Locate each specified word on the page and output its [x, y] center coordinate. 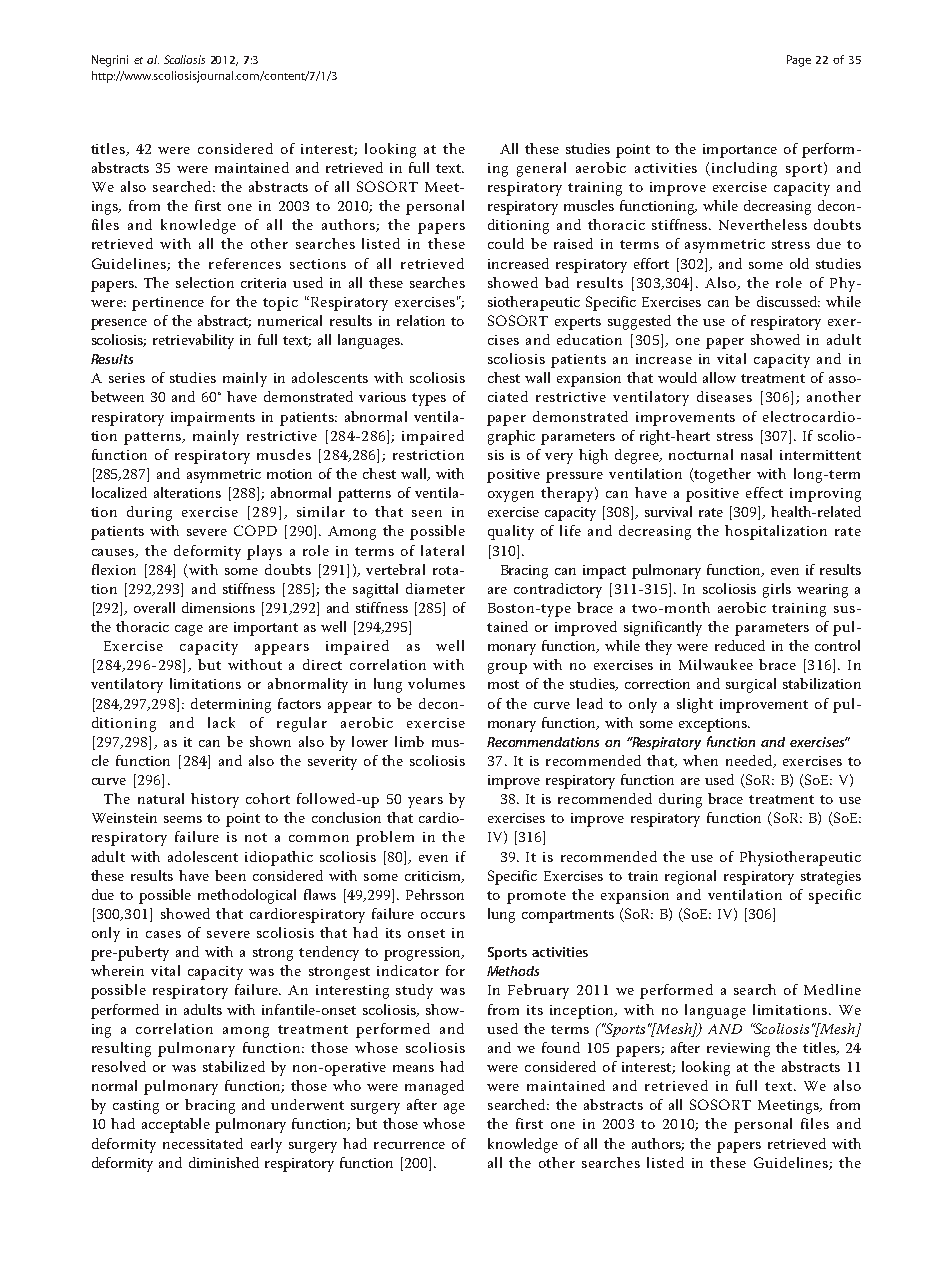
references [245, 263]
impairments [213, 419]
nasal [756, 454]
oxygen [511, 496]
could [506, 243]
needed [750, 761]
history [215, 800]
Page [799, 61]
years [425, 802]
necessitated [203, 1143]
